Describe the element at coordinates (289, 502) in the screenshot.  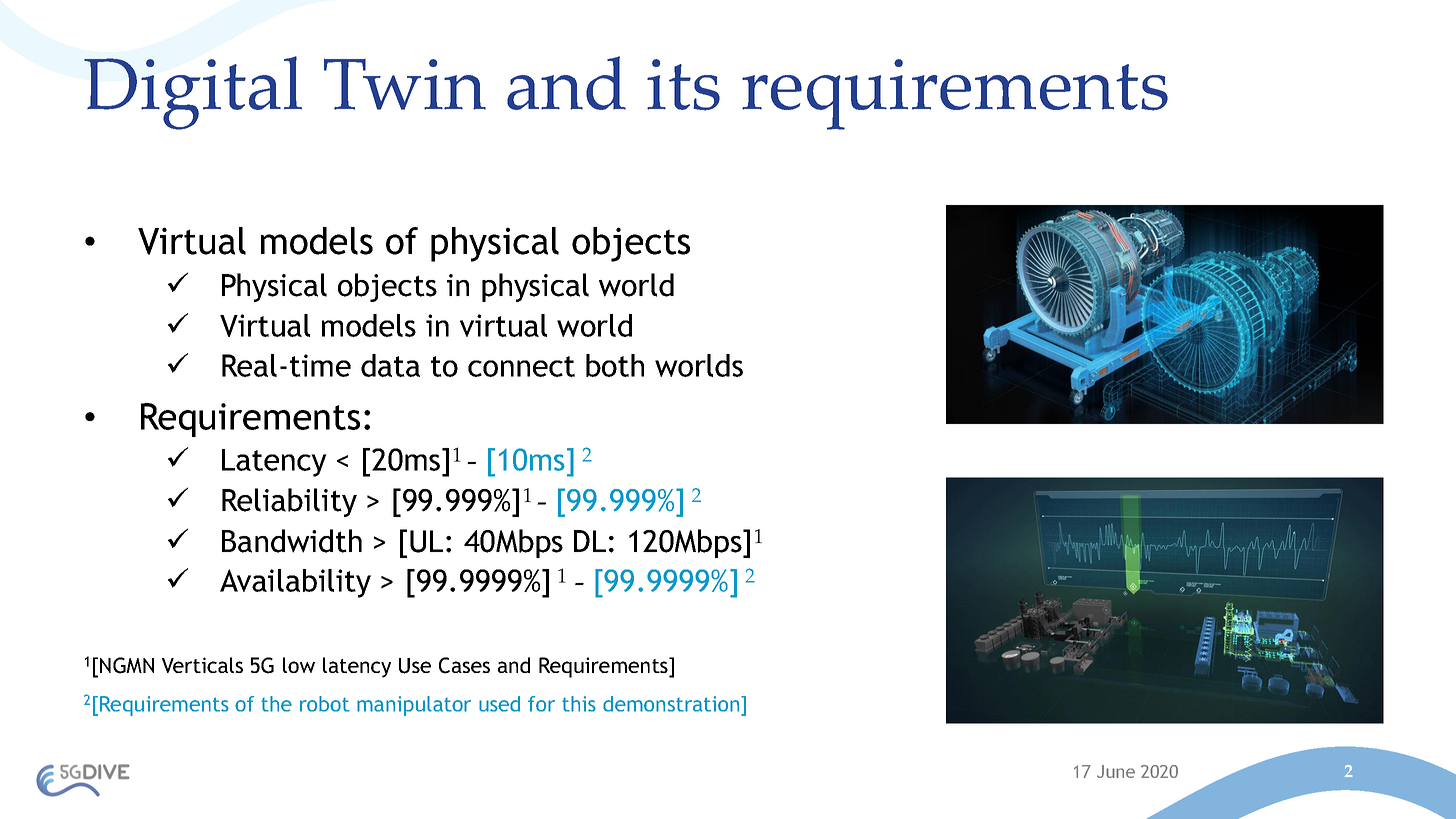
I see `Reliability` at that location.
